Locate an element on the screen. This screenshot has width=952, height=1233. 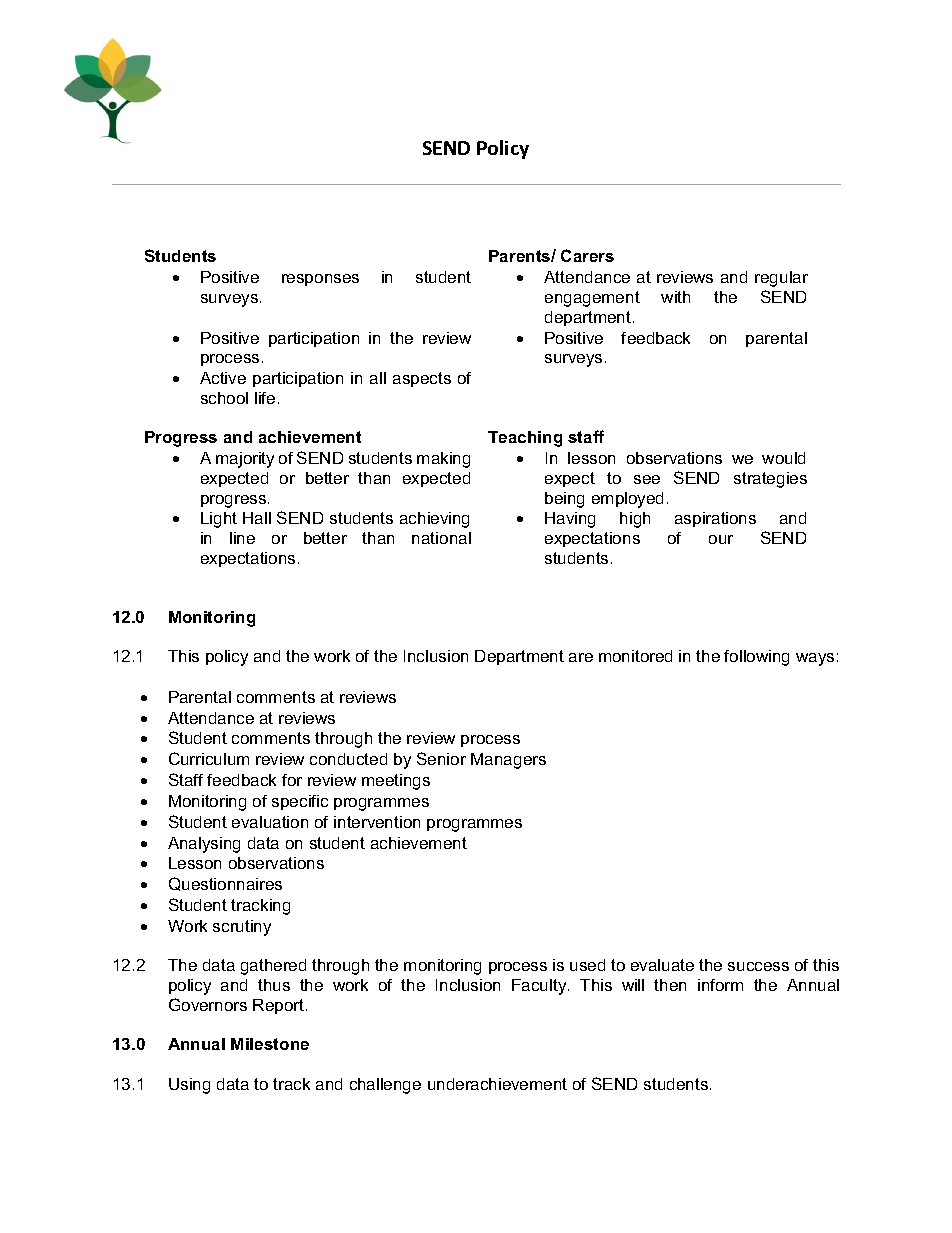
following is located at coordinates (756, 658).
